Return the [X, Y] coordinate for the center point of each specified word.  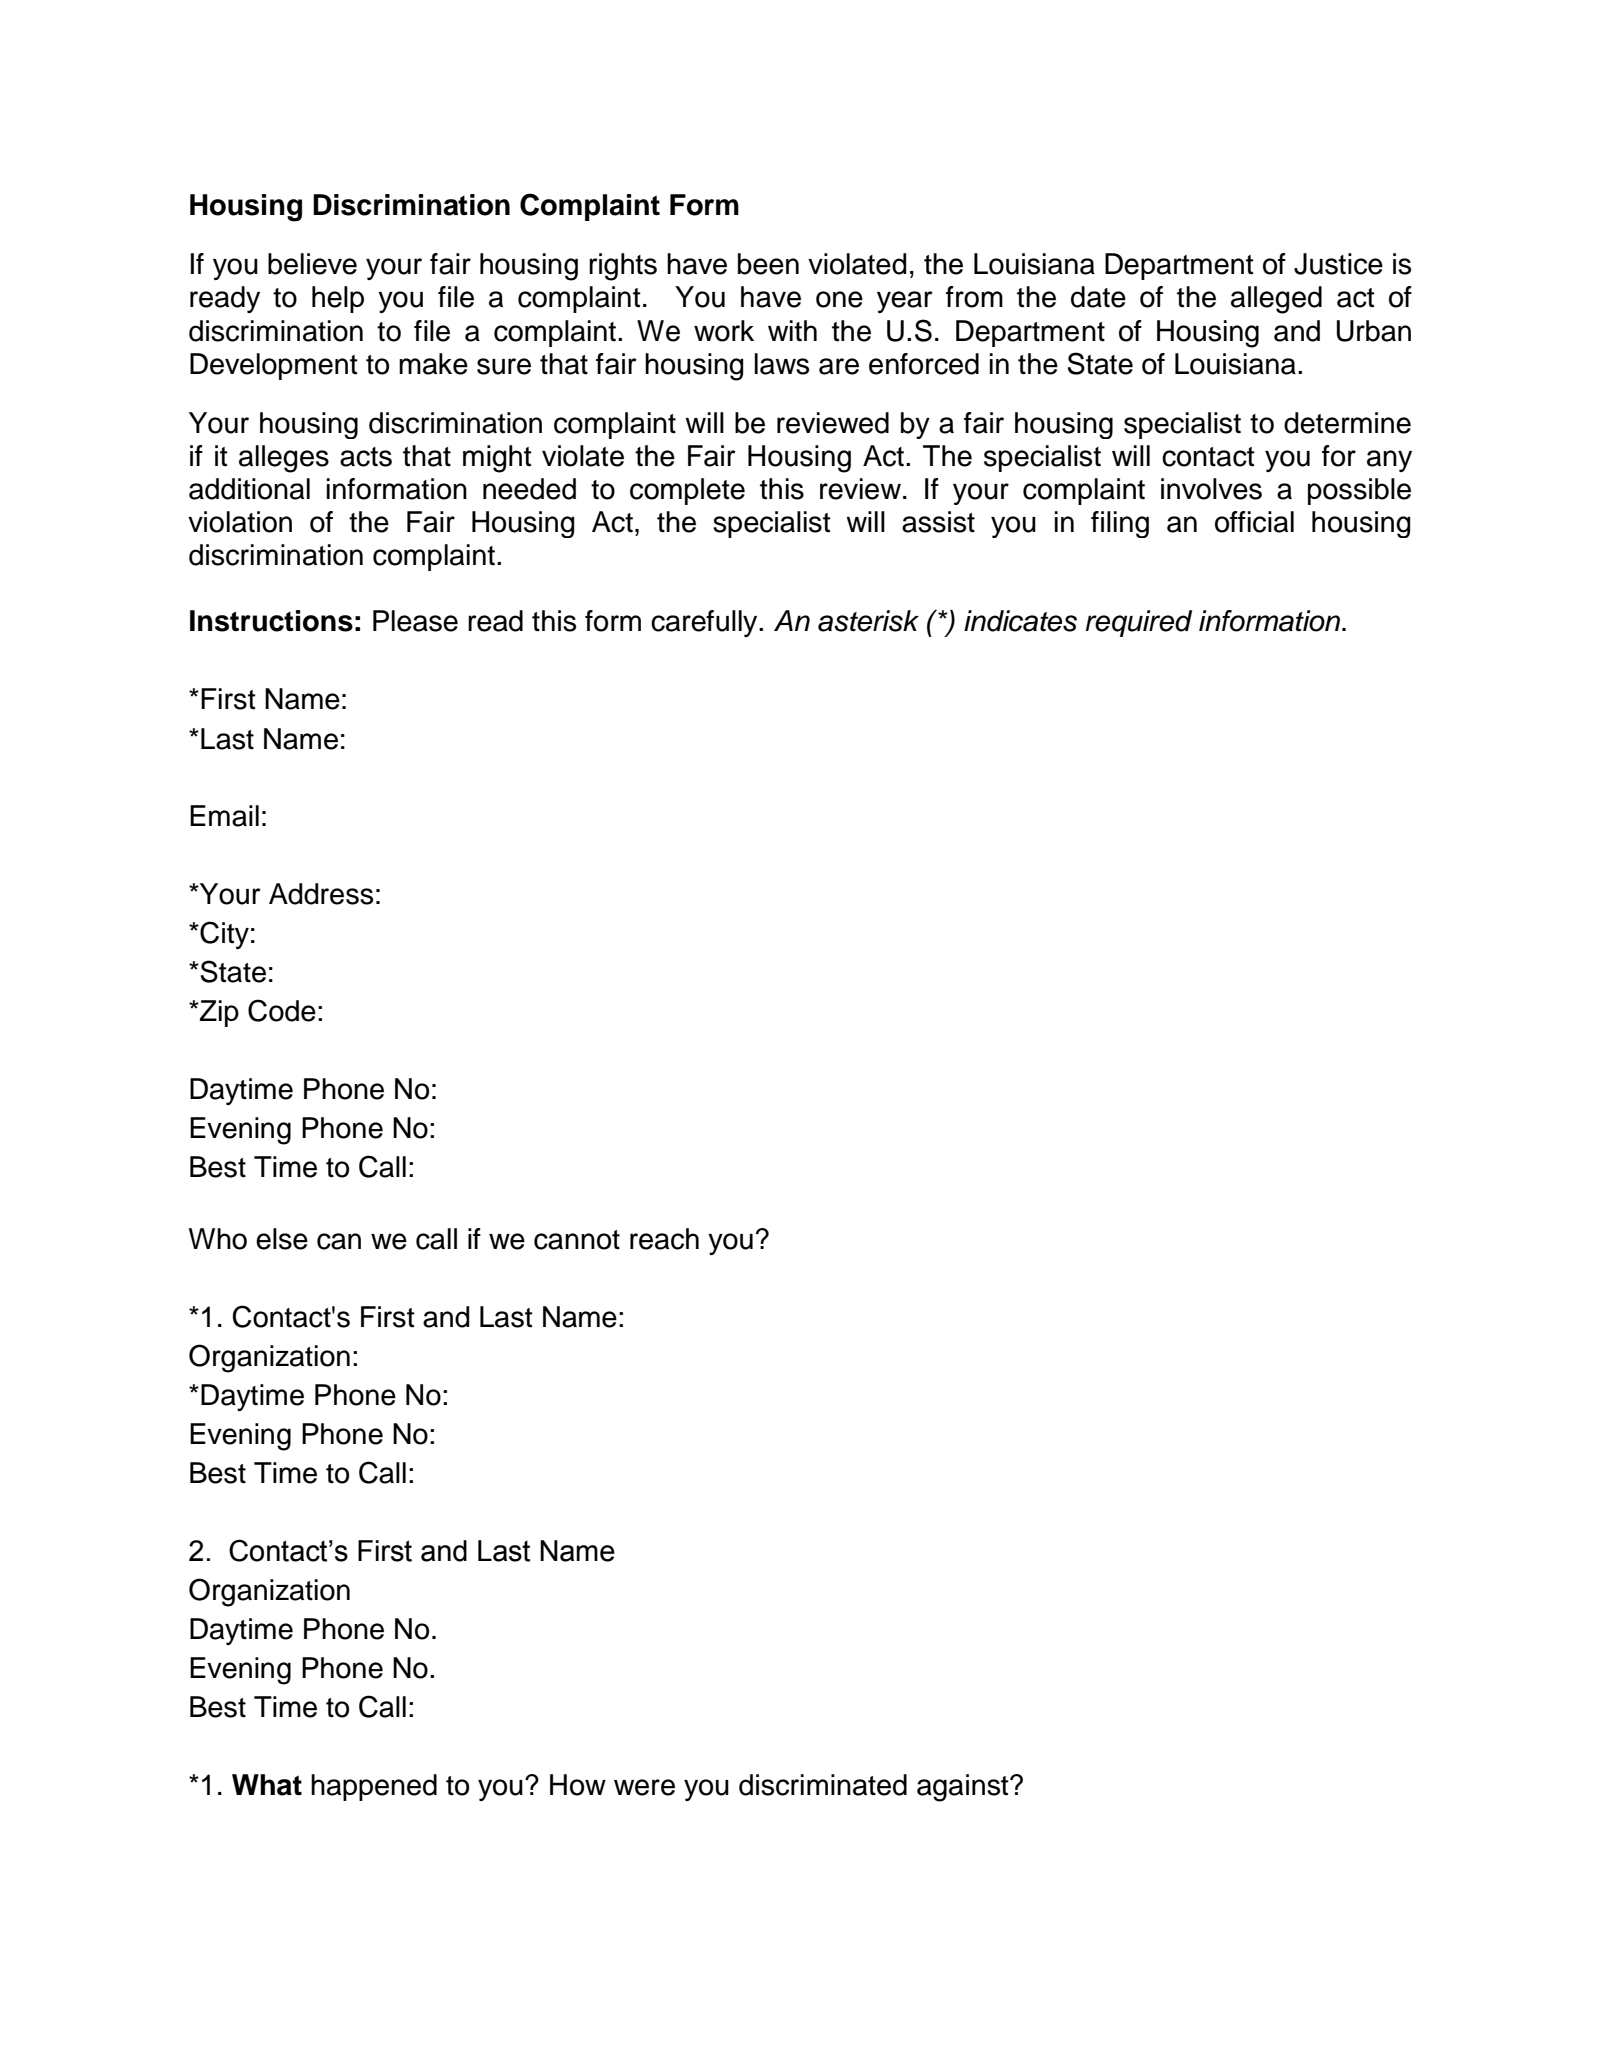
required [1139, 623]
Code [282, 1010]
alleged [1276, 300]
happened [374, 1787]
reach [664, 1239]
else [282, 1239]
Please [415, 621]
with [792, 331]
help [338, 299]
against [964, 1788]
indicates [1020, 621]
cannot [577, 1240]
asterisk [868, 621]
